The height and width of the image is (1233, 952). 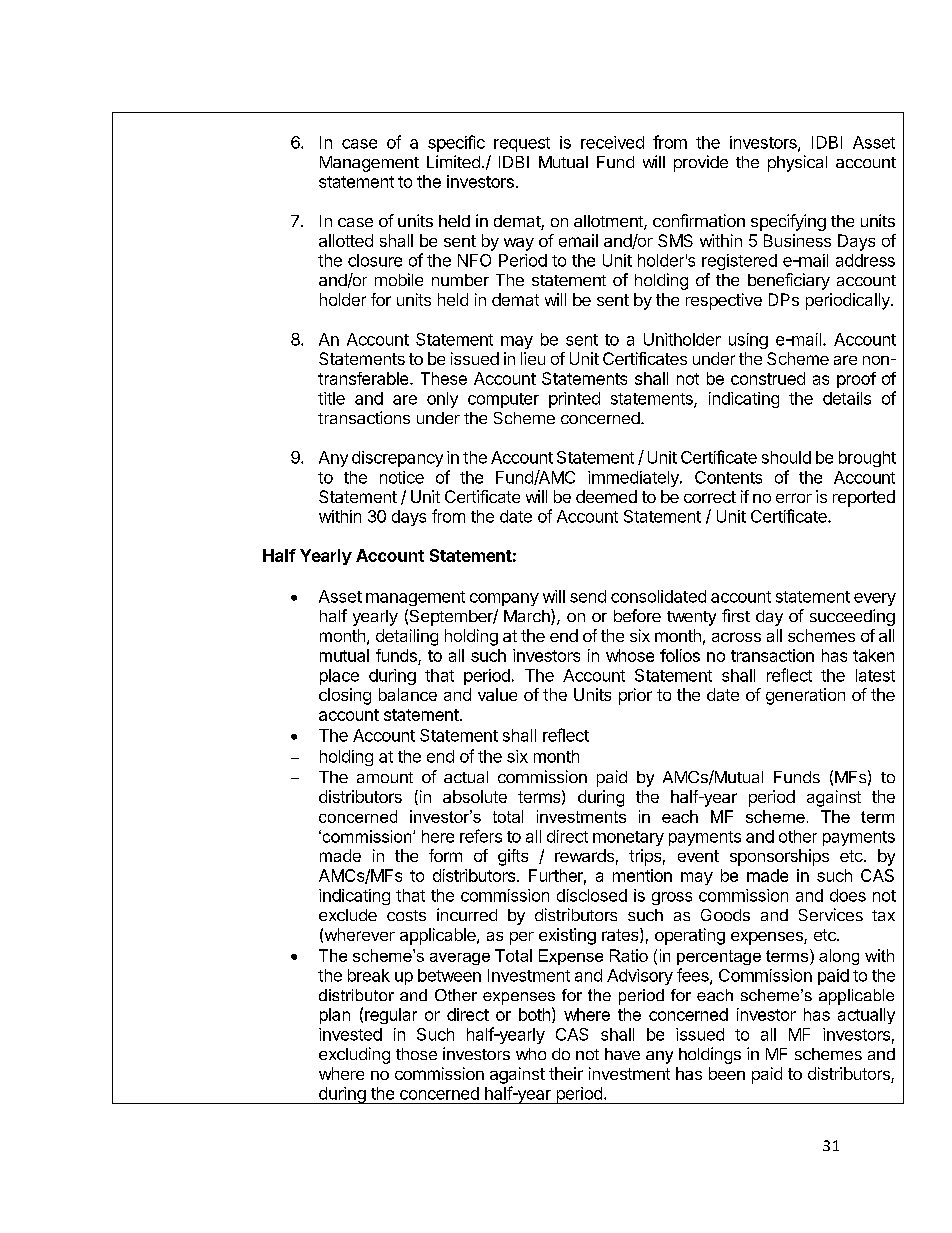 I want to click on detailing, so click(x=407, y=637).
